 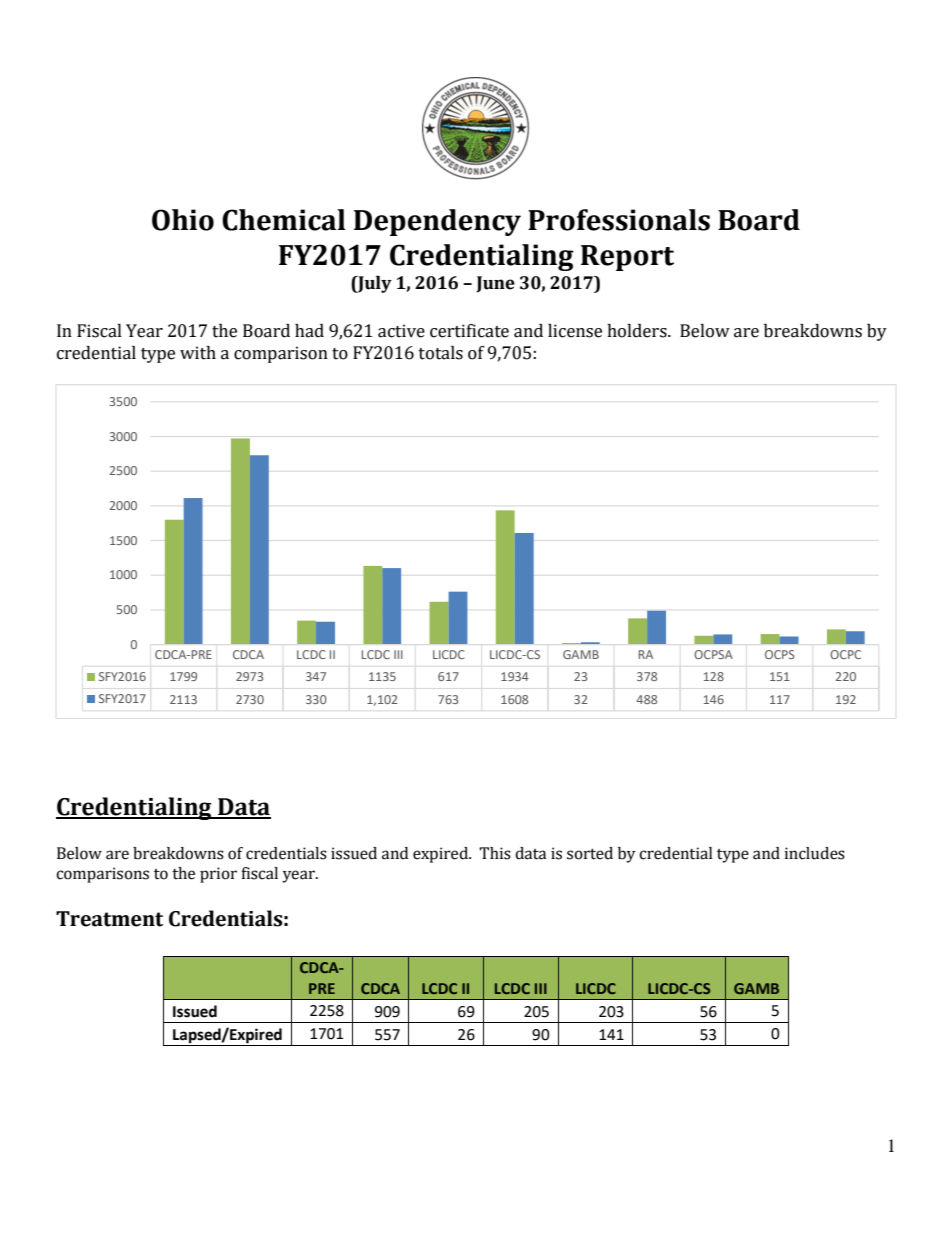 I want to click on totals, so click(x=441, y=353).
